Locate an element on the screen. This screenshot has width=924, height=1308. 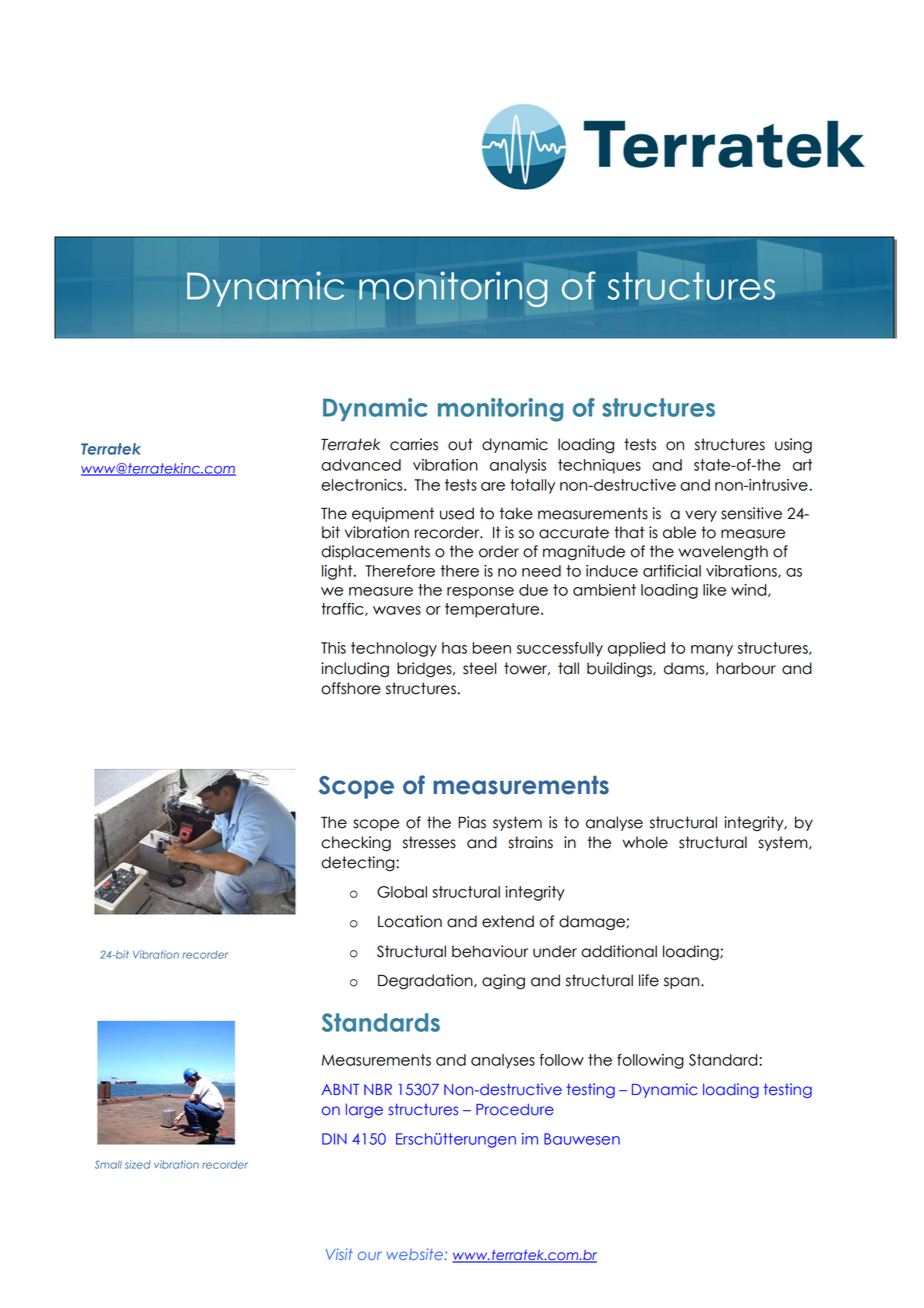
stresses is located at coordinates (429, 842).
